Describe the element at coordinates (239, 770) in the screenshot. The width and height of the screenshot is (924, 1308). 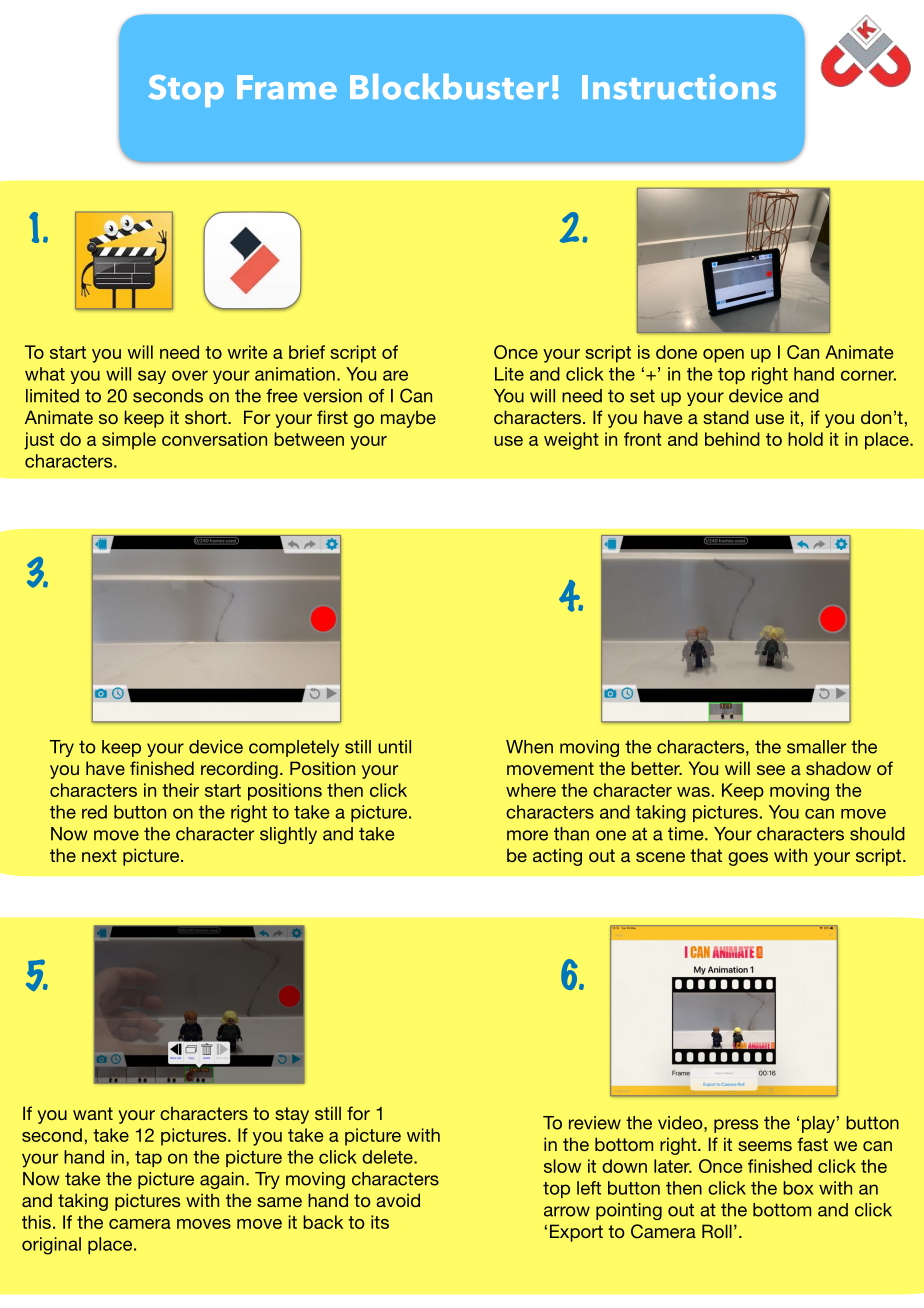
I see `recording` at that location.
